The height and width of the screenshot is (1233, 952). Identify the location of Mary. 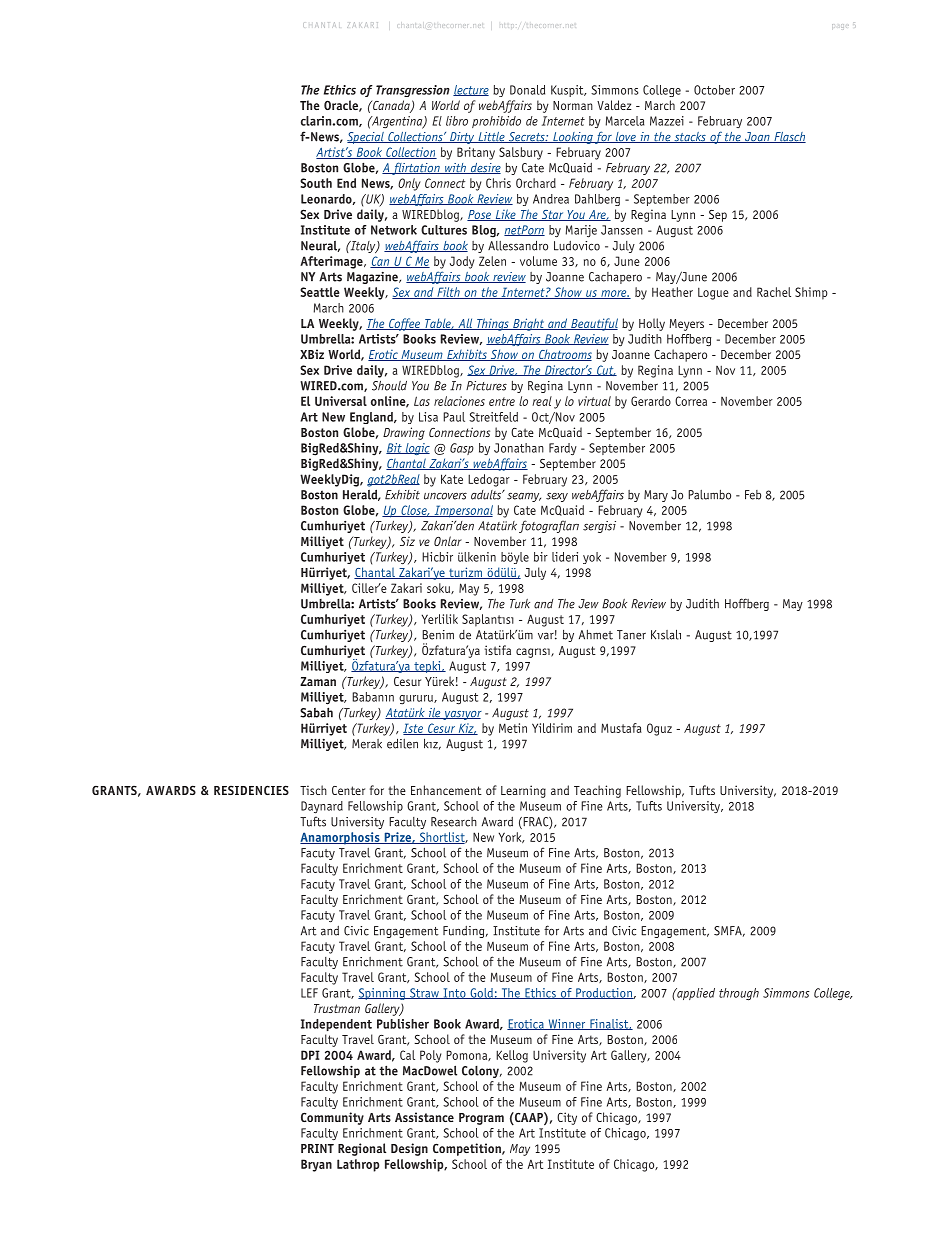
(656, 496).
